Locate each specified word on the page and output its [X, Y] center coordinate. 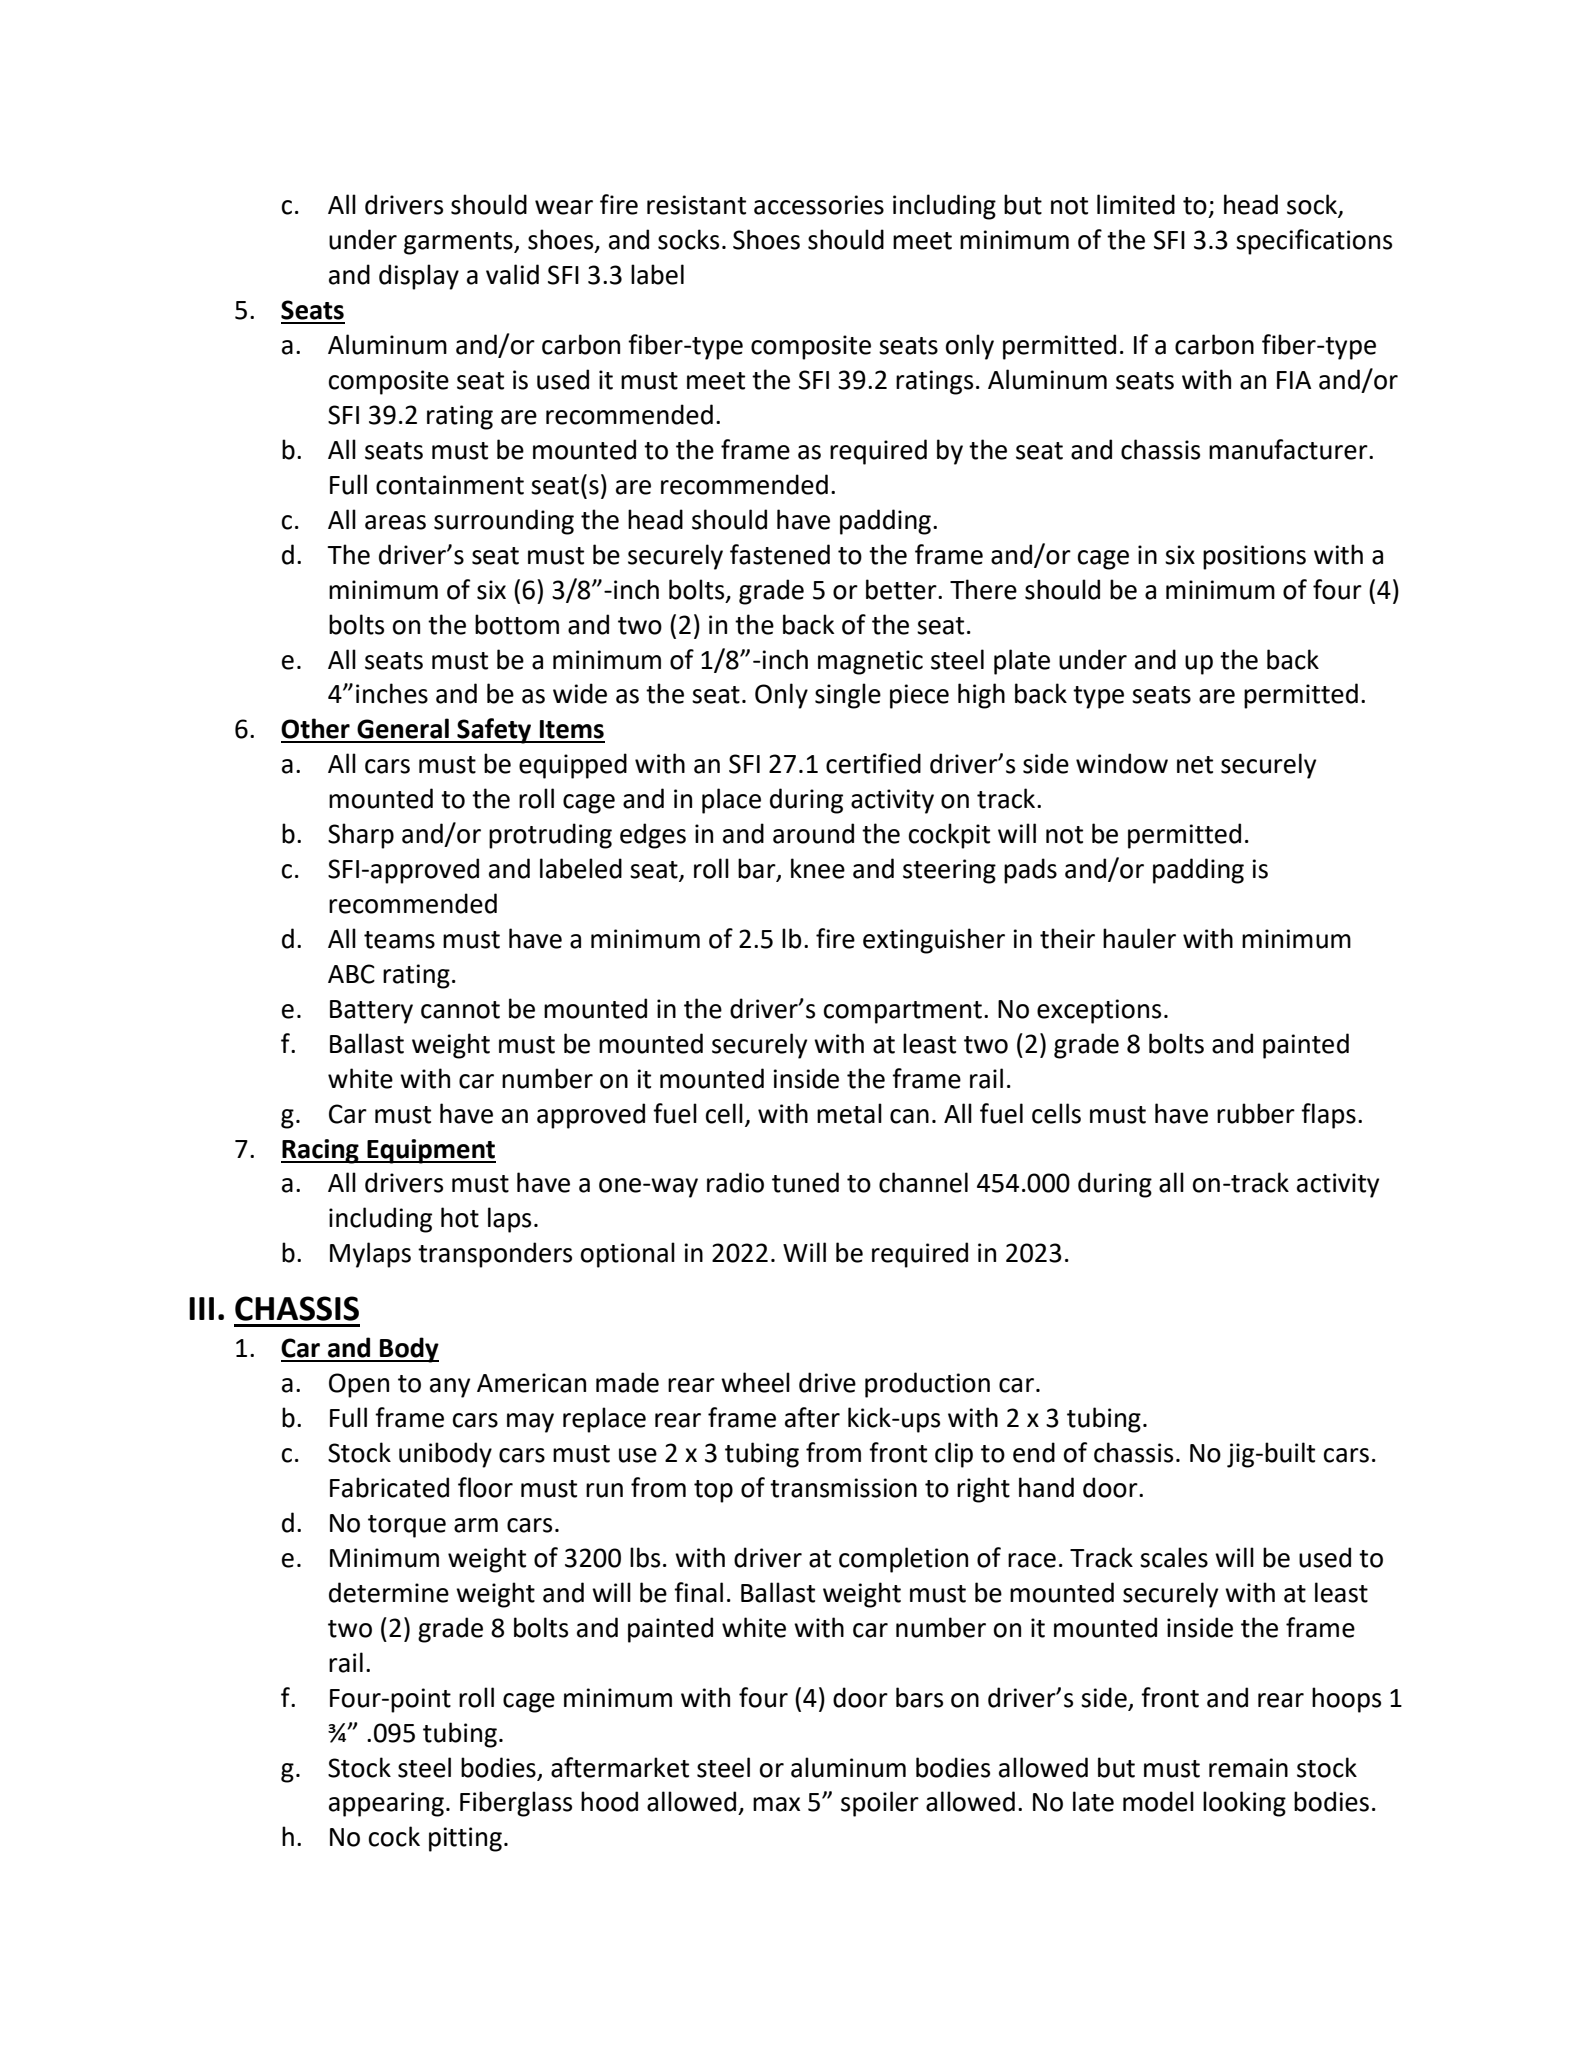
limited [1136, 204]
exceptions [1099, 1011]
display [419, 277]
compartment [903, 1012]
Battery [371, 1012]
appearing [386, 1804]
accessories [819, 205]
